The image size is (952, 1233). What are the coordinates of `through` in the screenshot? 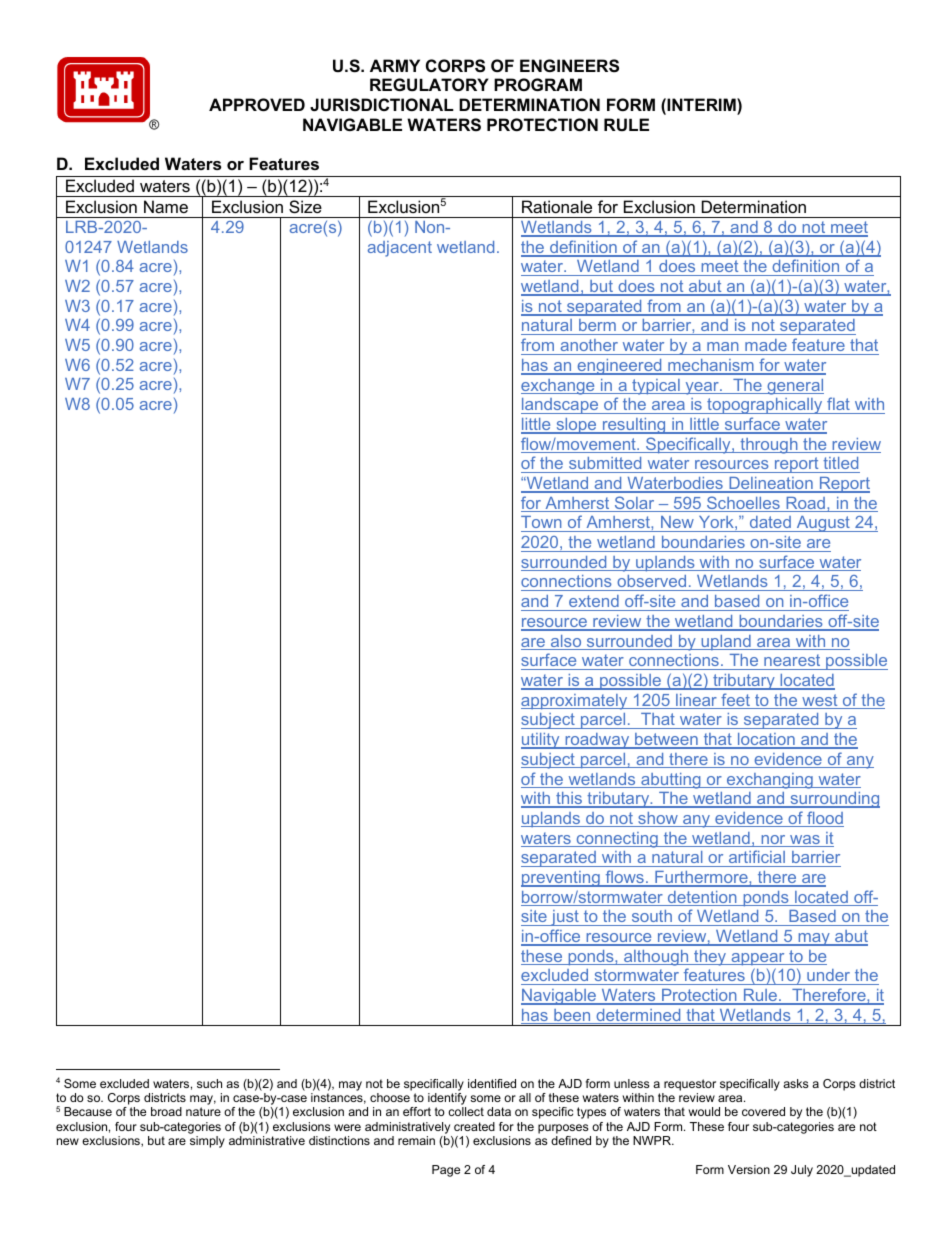 It's located at (769, 446).
